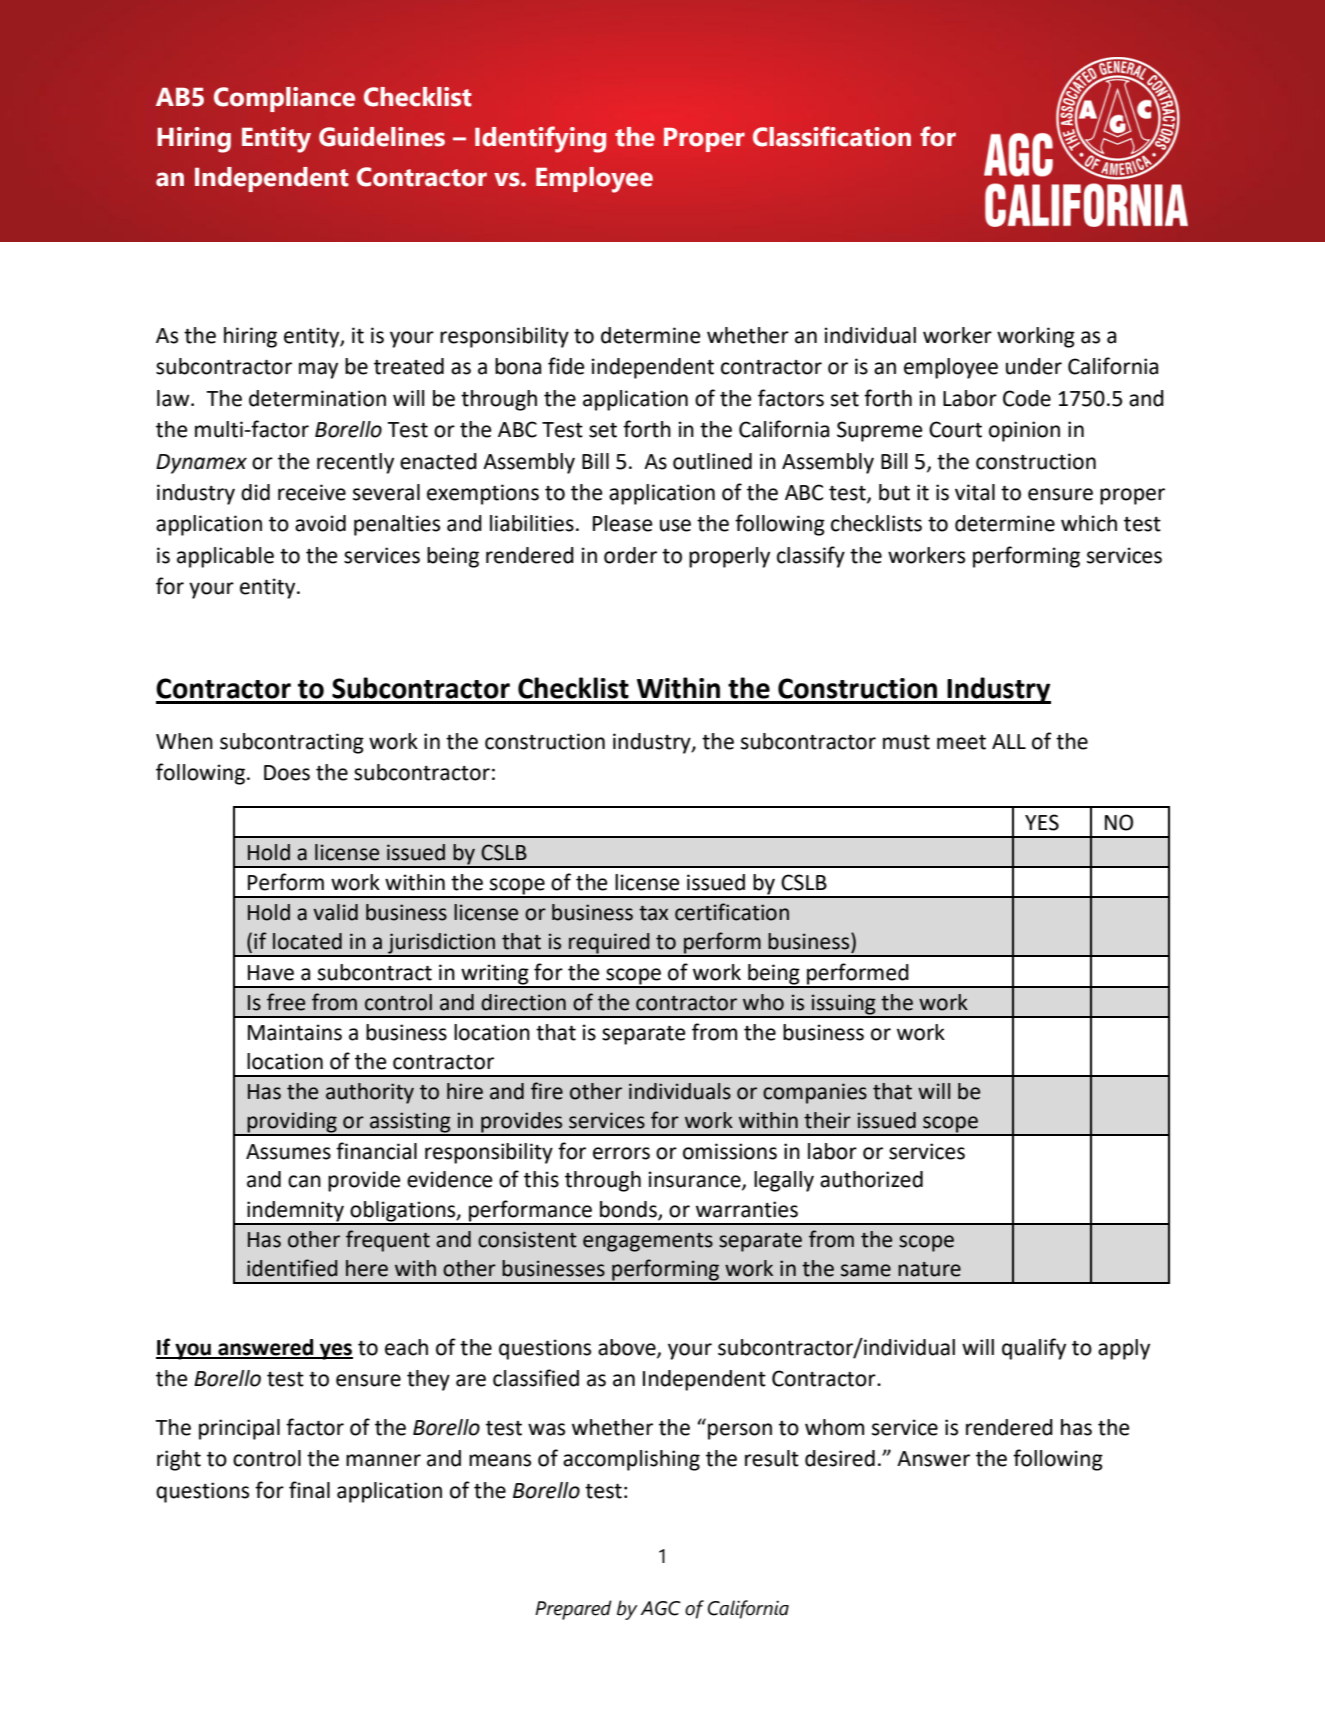  What do you see at coordinates (832, 136) in the page?
I see `Classification` at bounding box center [832, 136].
